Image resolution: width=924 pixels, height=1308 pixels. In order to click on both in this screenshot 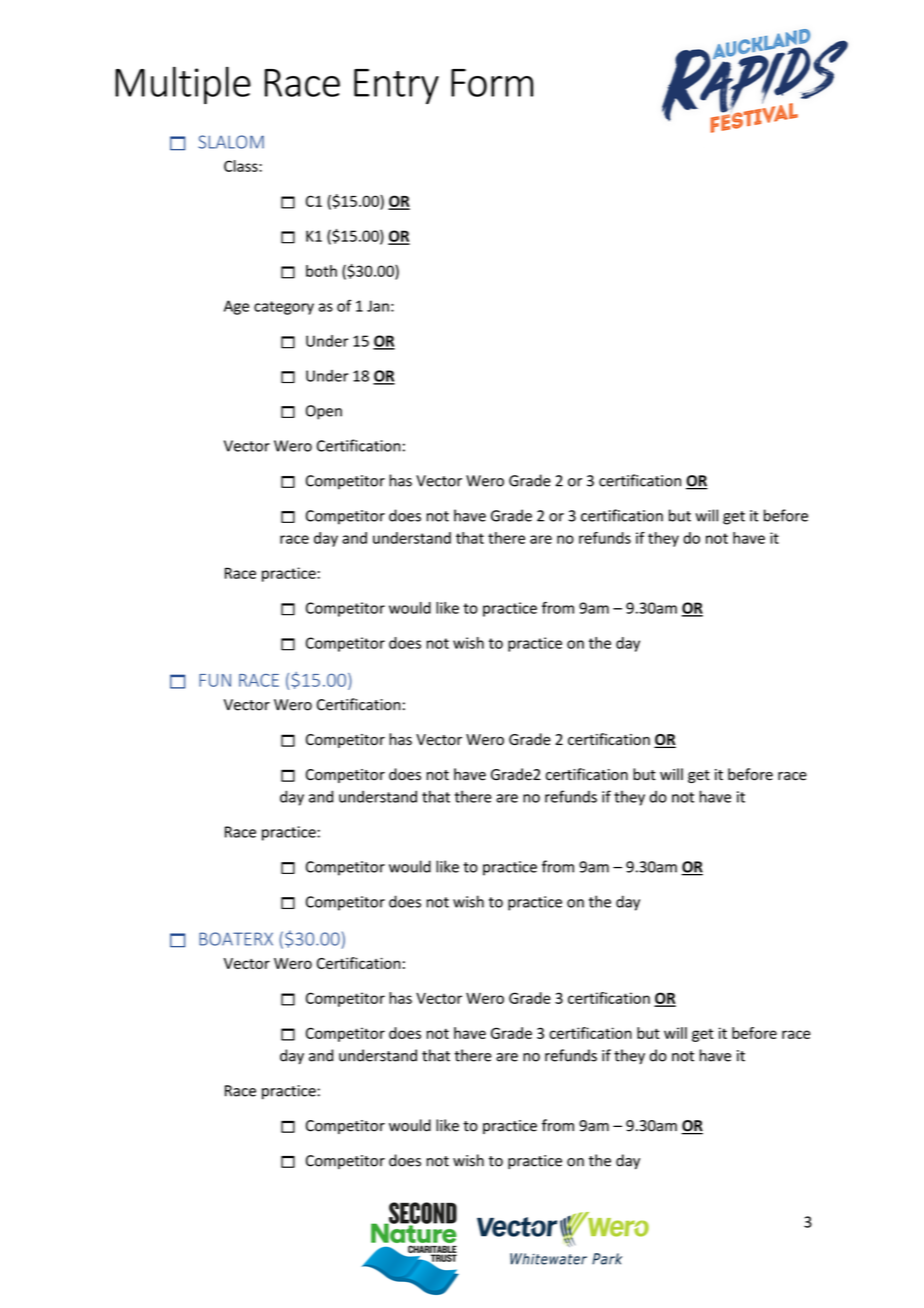, I will do `click(321, 271)`.
